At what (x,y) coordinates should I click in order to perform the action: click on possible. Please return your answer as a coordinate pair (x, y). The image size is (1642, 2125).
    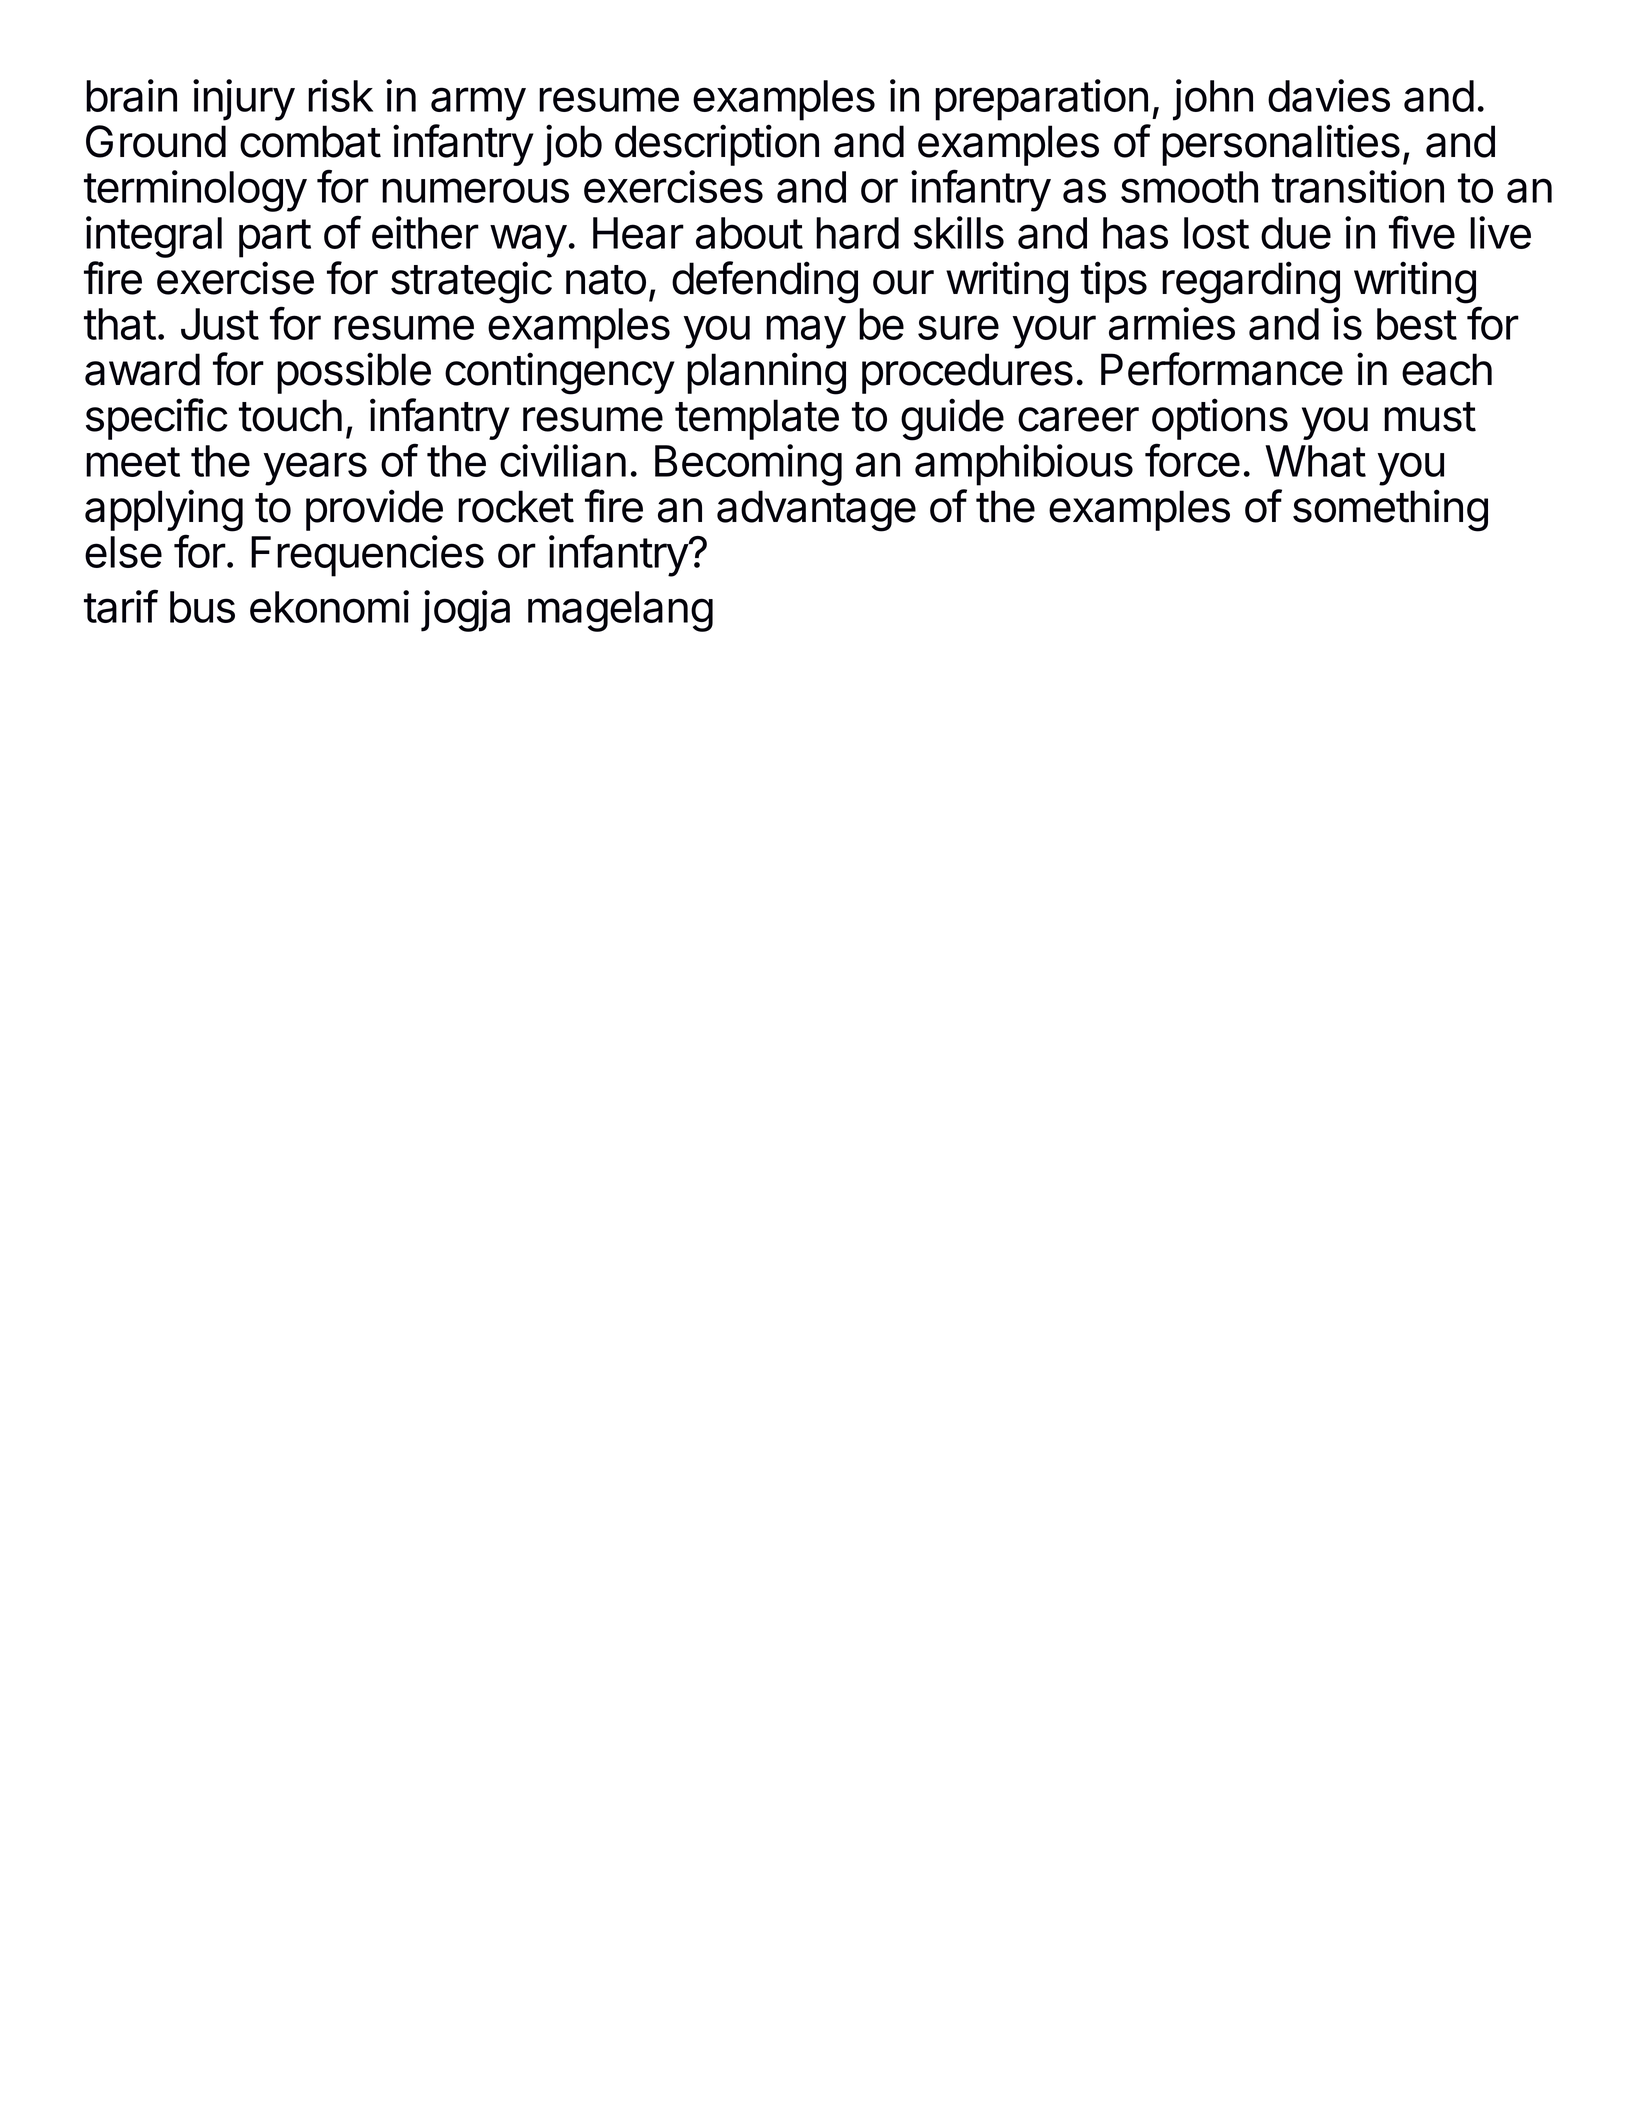
    Looking at the image, I should click on (354, 373).
